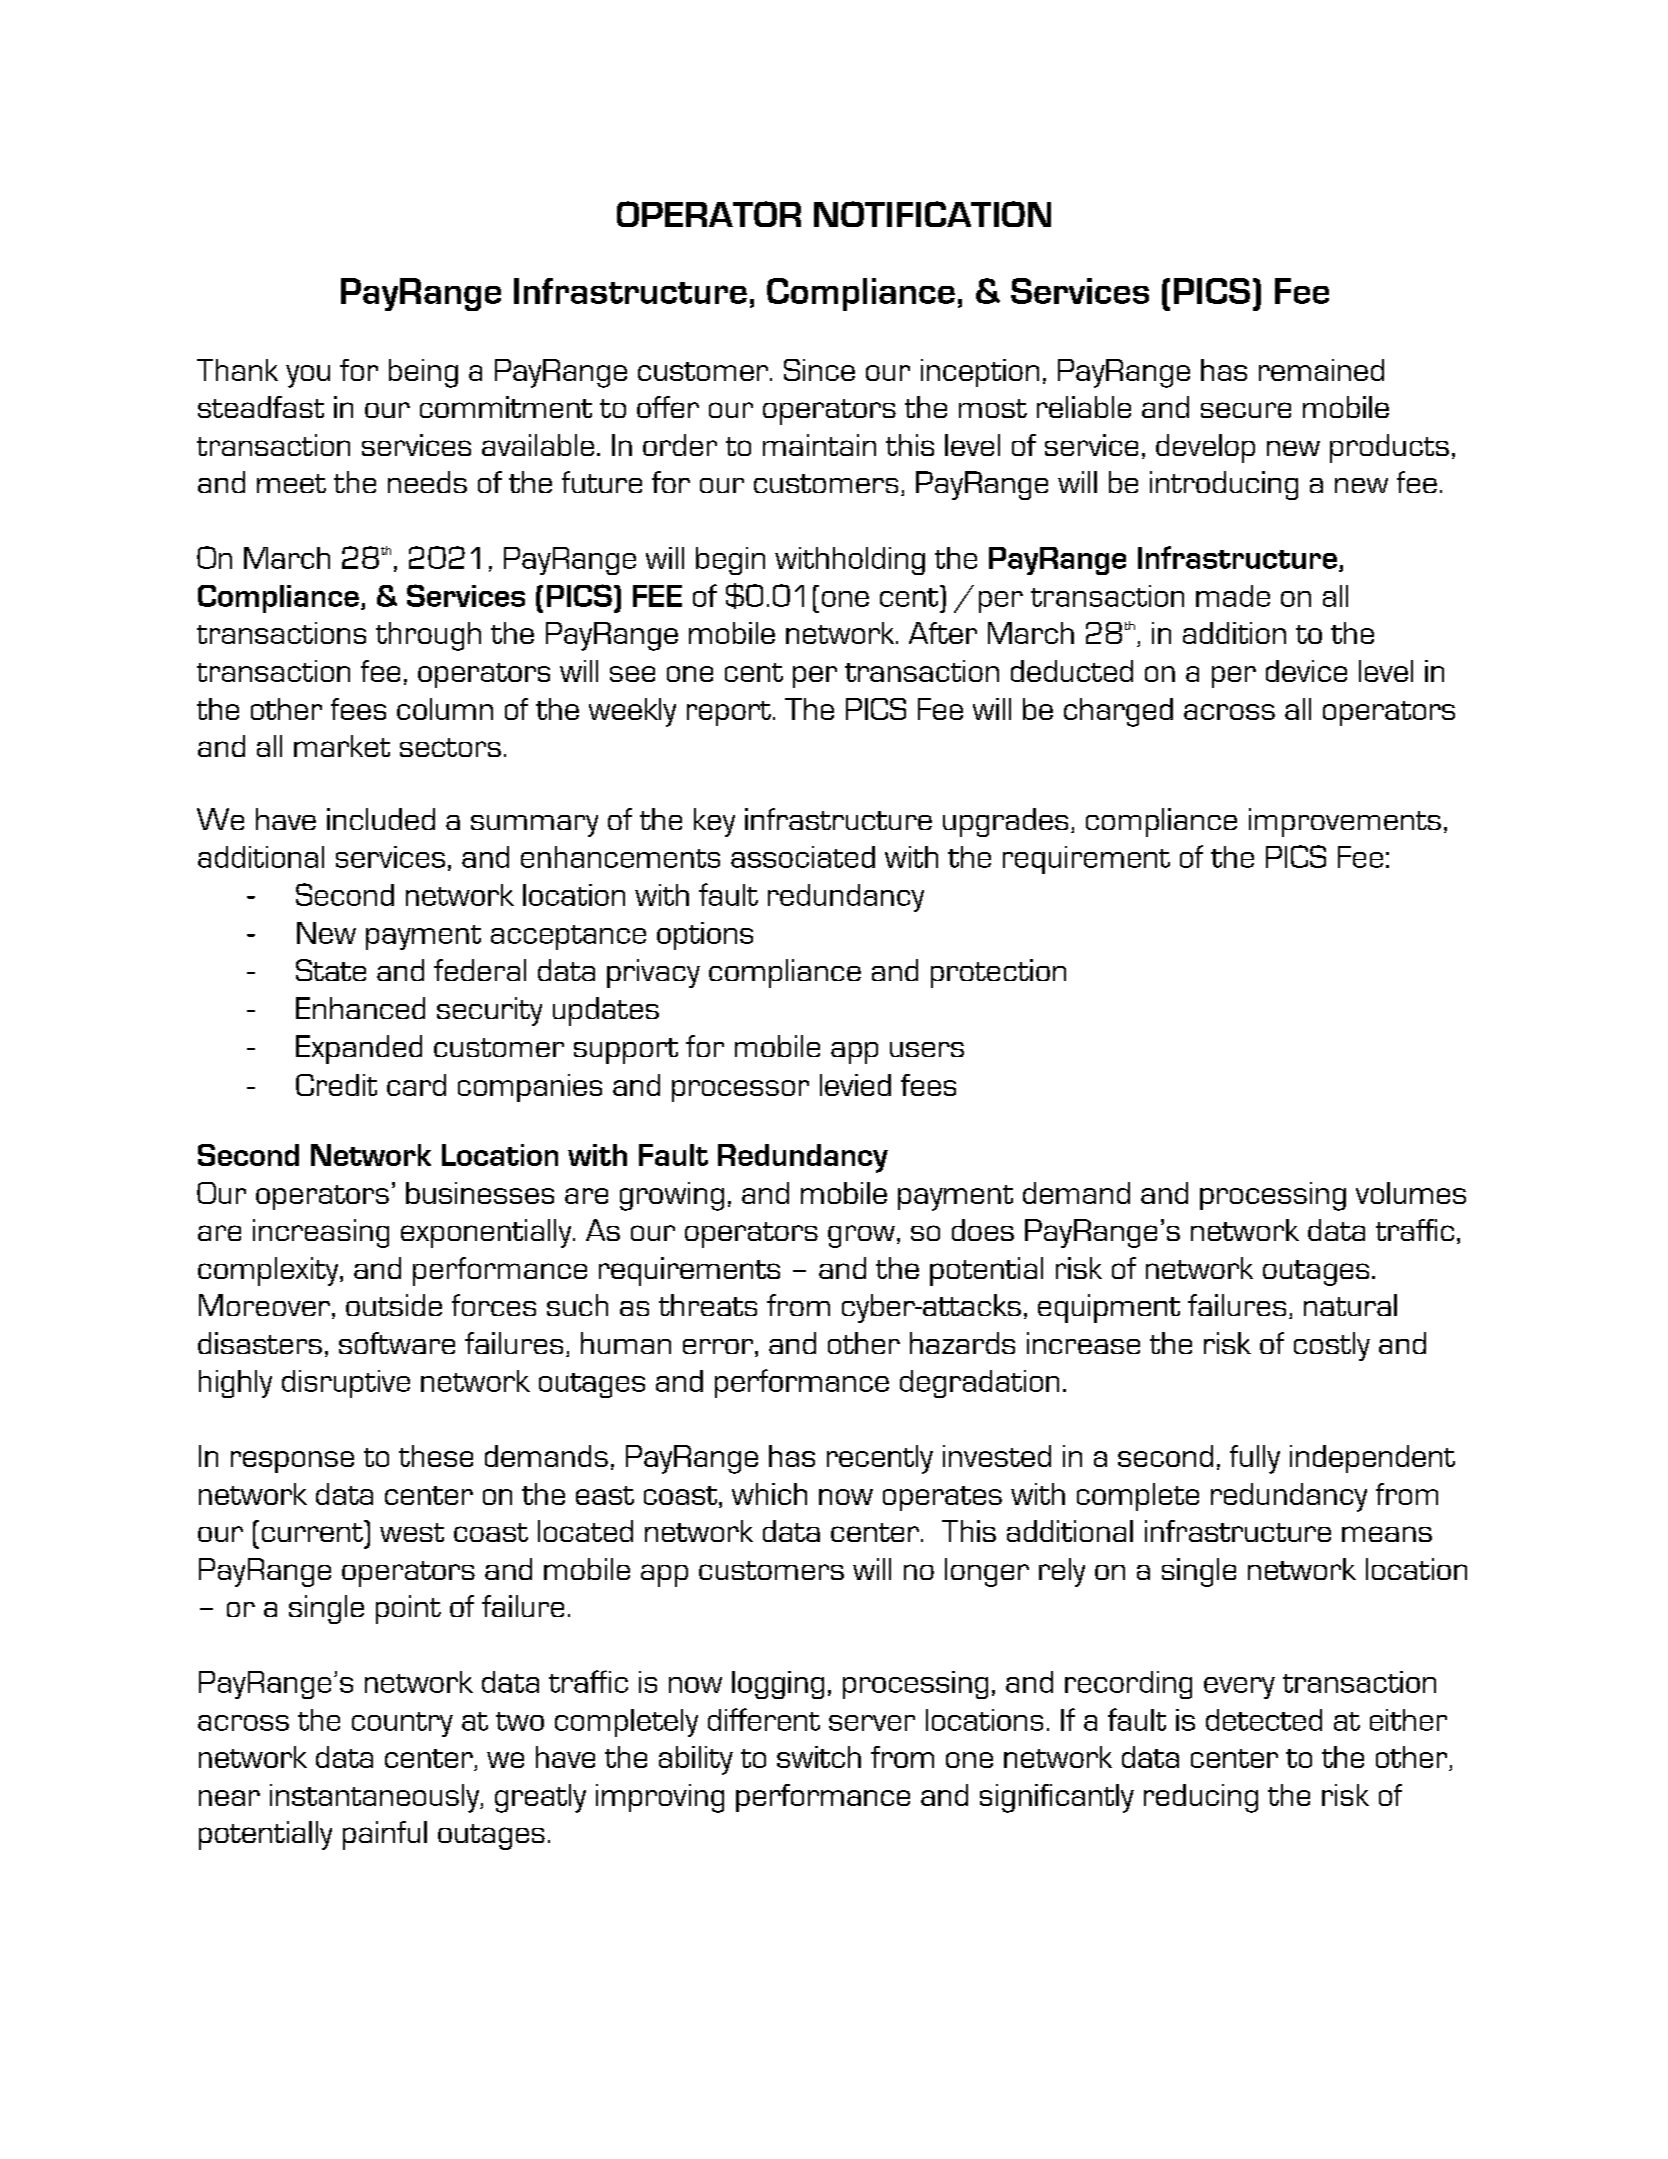 The width and height of the screenshot is (1668, 2159). What do you see at coordinates (819, 1757) in the screenshot?
I see `switch` at bounding box center [819, 1757].
